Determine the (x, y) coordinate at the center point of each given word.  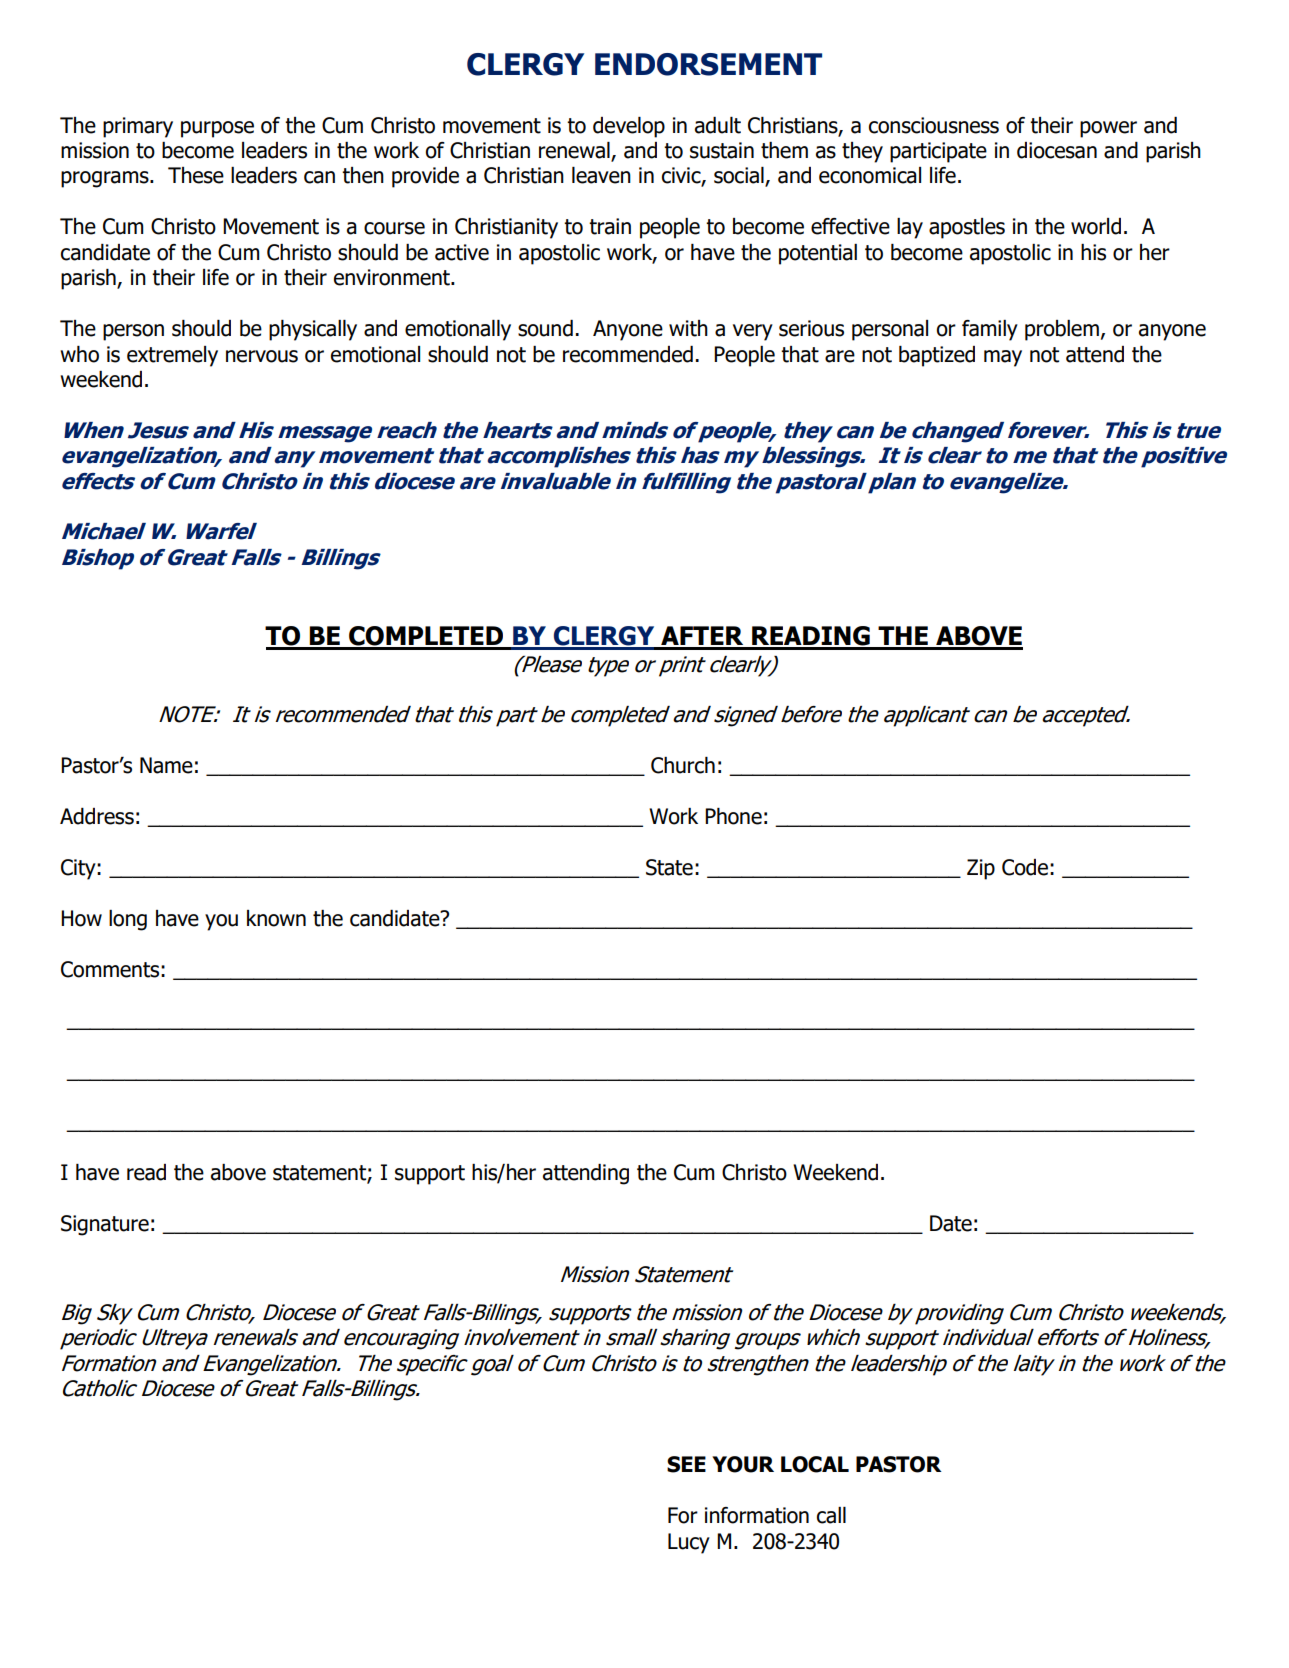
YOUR (743, 1464)
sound (545, 328)
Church (683, 765)
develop (629, 127)
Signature (105, 1225)
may (1003, 358)
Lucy (689, 1543)
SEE (686, 1464)
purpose (217, 129)
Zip (981, 869)
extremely (172, 356)
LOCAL (815, 1464)
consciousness (934, 125)
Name (166, 765)
